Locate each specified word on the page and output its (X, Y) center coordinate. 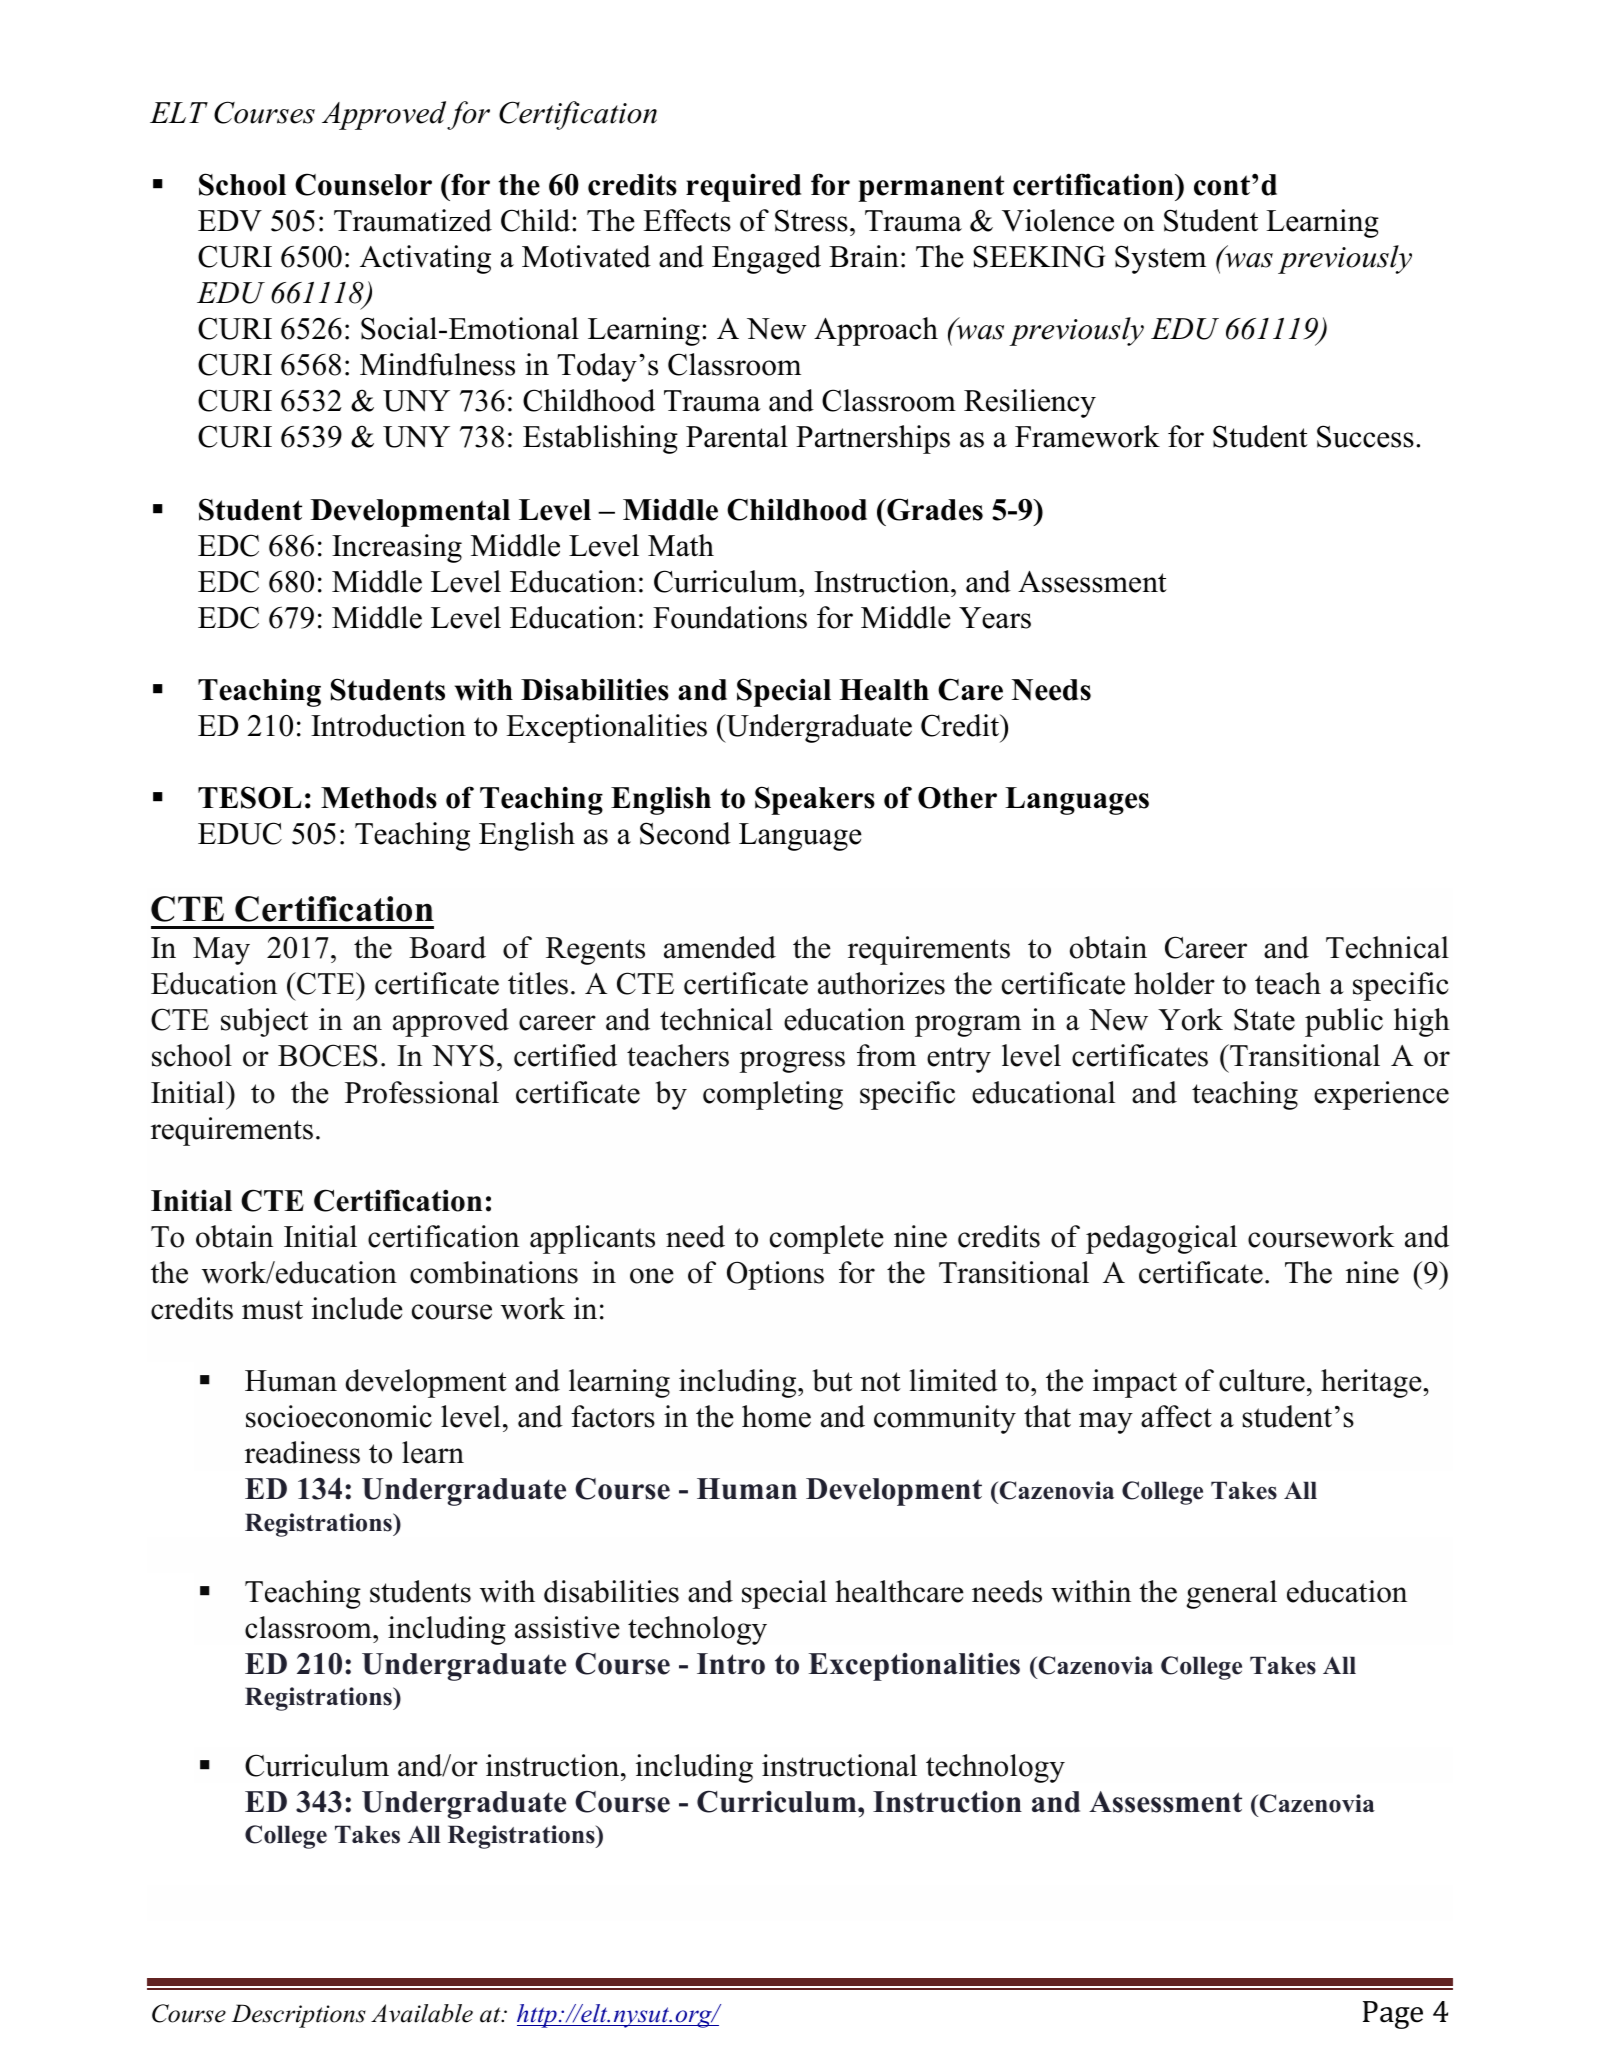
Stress (811, 220)
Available (422, 2013)
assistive (567, 1627)
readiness (302, 1452)
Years (995, 618)
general (1231, 1594)
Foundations (730, 617)
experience (1381, 1095)
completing (773, 1095)
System (1160, 259)
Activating (425, 259)
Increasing (397, 548)
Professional (422, 1092)
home (776, 1416)
